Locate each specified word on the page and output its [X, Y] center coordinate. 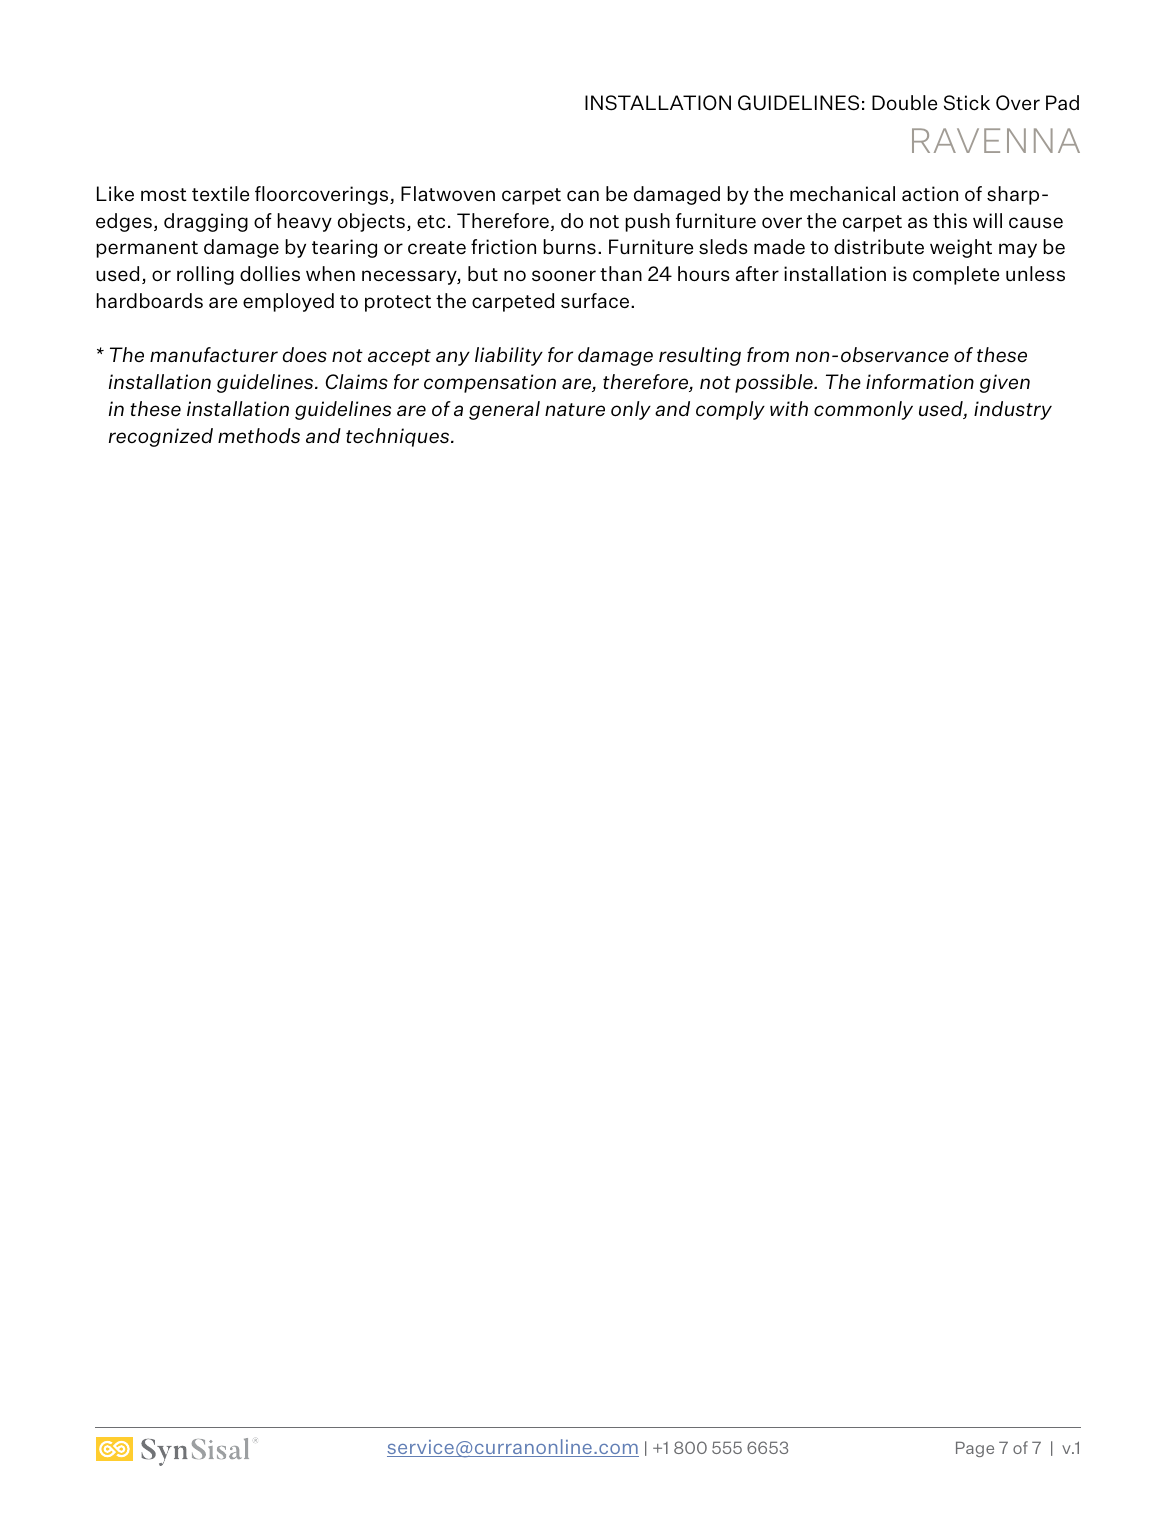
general [504, 410]
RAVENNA [996, 140]
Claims [357, 382]
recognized [161, 437]
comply [730, 410]
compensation [490, 383]
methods [259, 436]
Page [975, 1449]
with [789, 408]
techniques [399, 437]
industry [1013, 410]
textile [220, 193]
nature [575, 410]
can [583, 195]
